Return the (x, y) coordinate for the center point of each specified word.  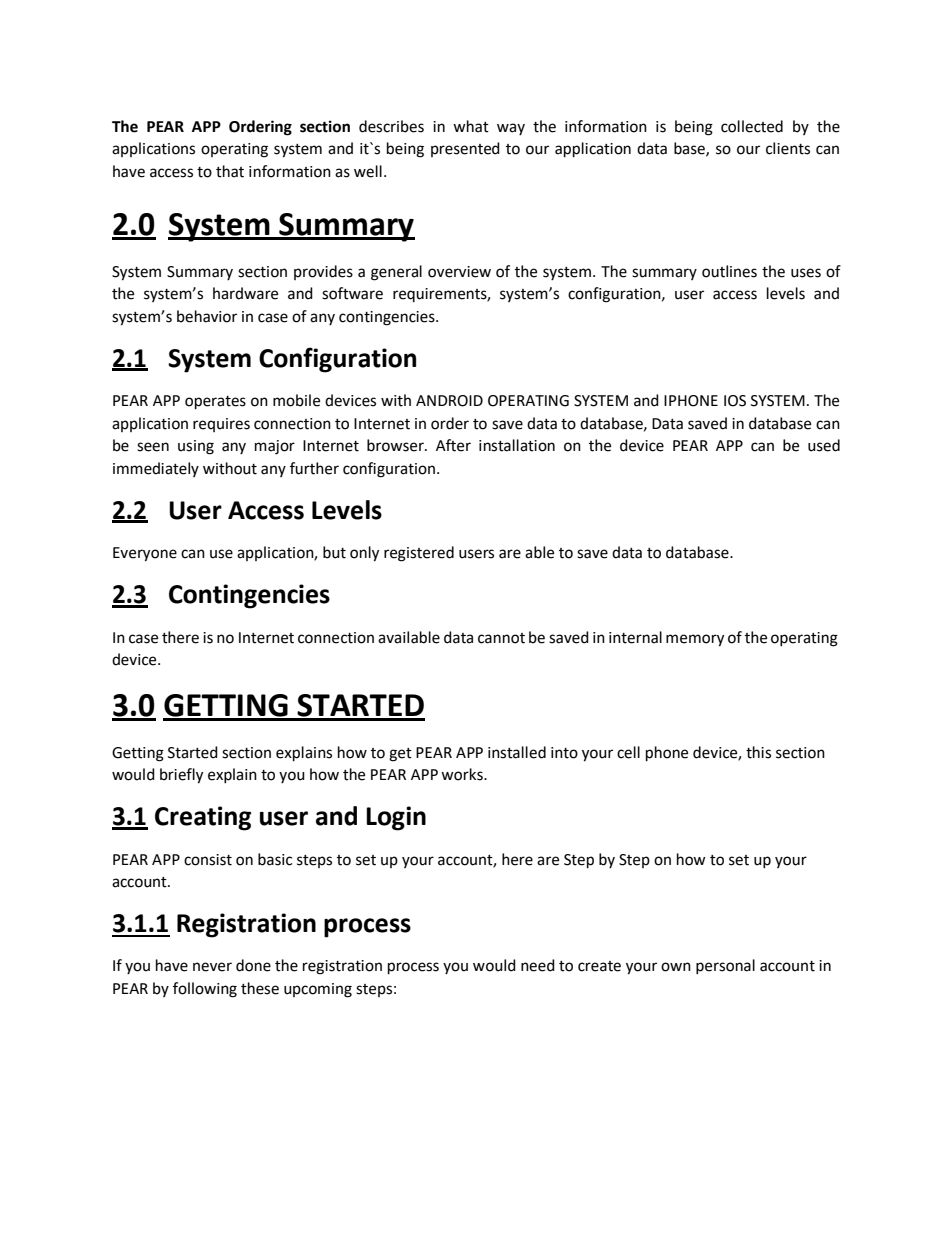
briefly (181, 776)
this (758, 752)
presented (465, 149)
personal (725, 966)
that (230, 171)
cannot (501, 638)
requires (221, 425)
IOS (735, 401)
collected (752, 126)
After (453, 445)
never (212, 967)
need (538, 965)
